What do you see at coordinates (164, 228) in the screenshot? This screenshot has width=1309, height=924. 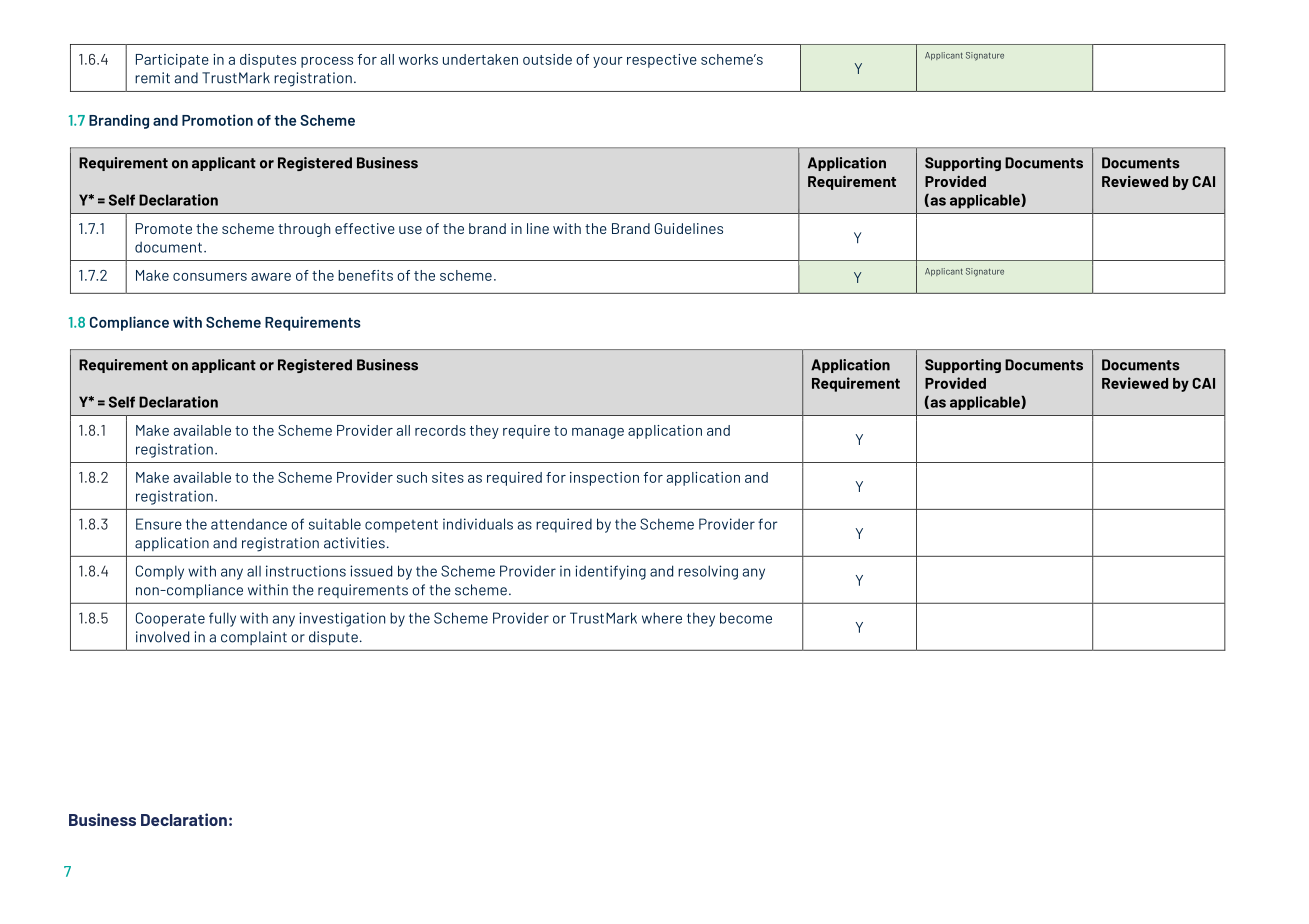 I see `Promote` at bounding box center [164, 228].
